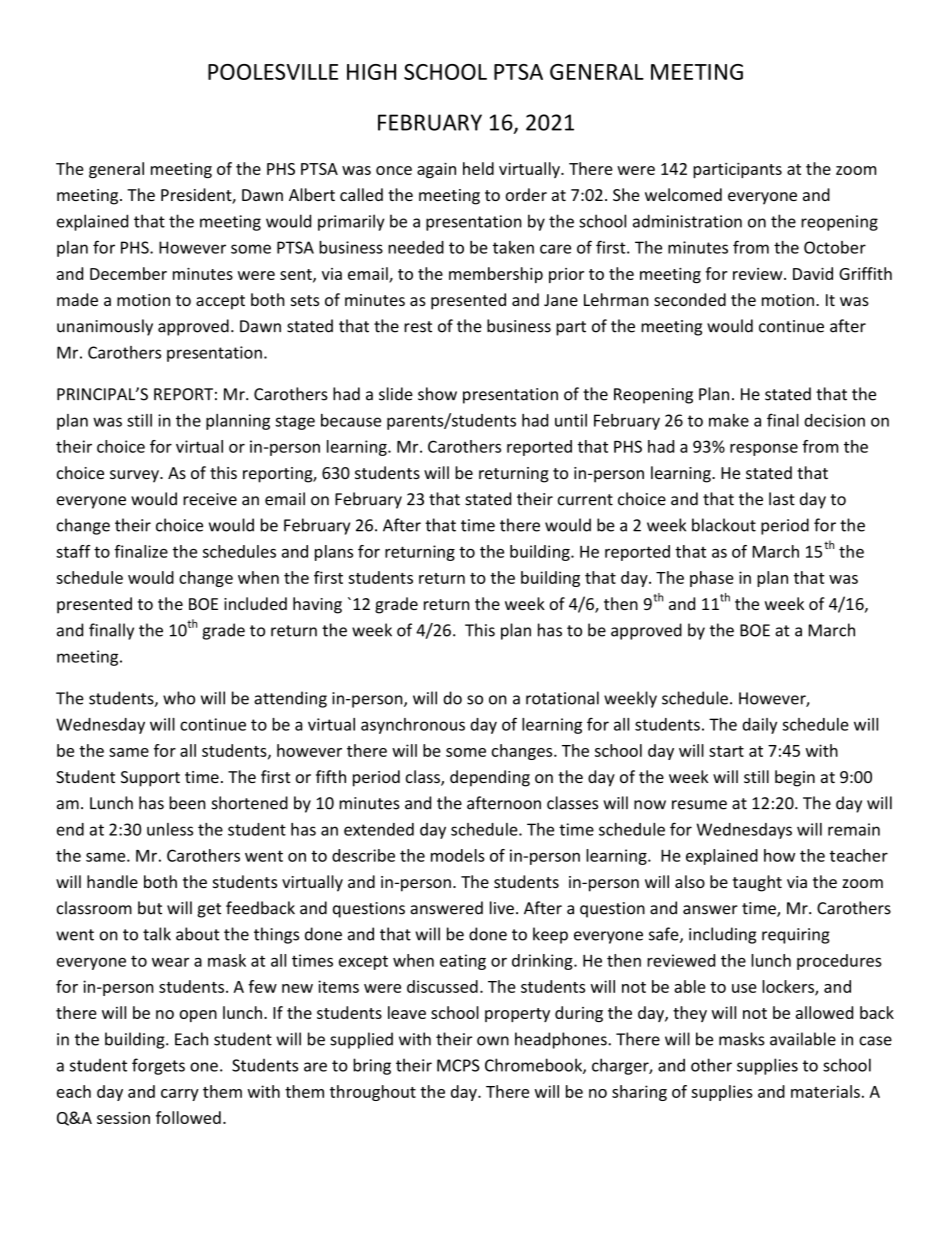 The width and height of the screenshot is (952, 1233). What do you see at coordinates (255, 603) in the screenshot?
I see `included` at bounding box center [255, 603].
